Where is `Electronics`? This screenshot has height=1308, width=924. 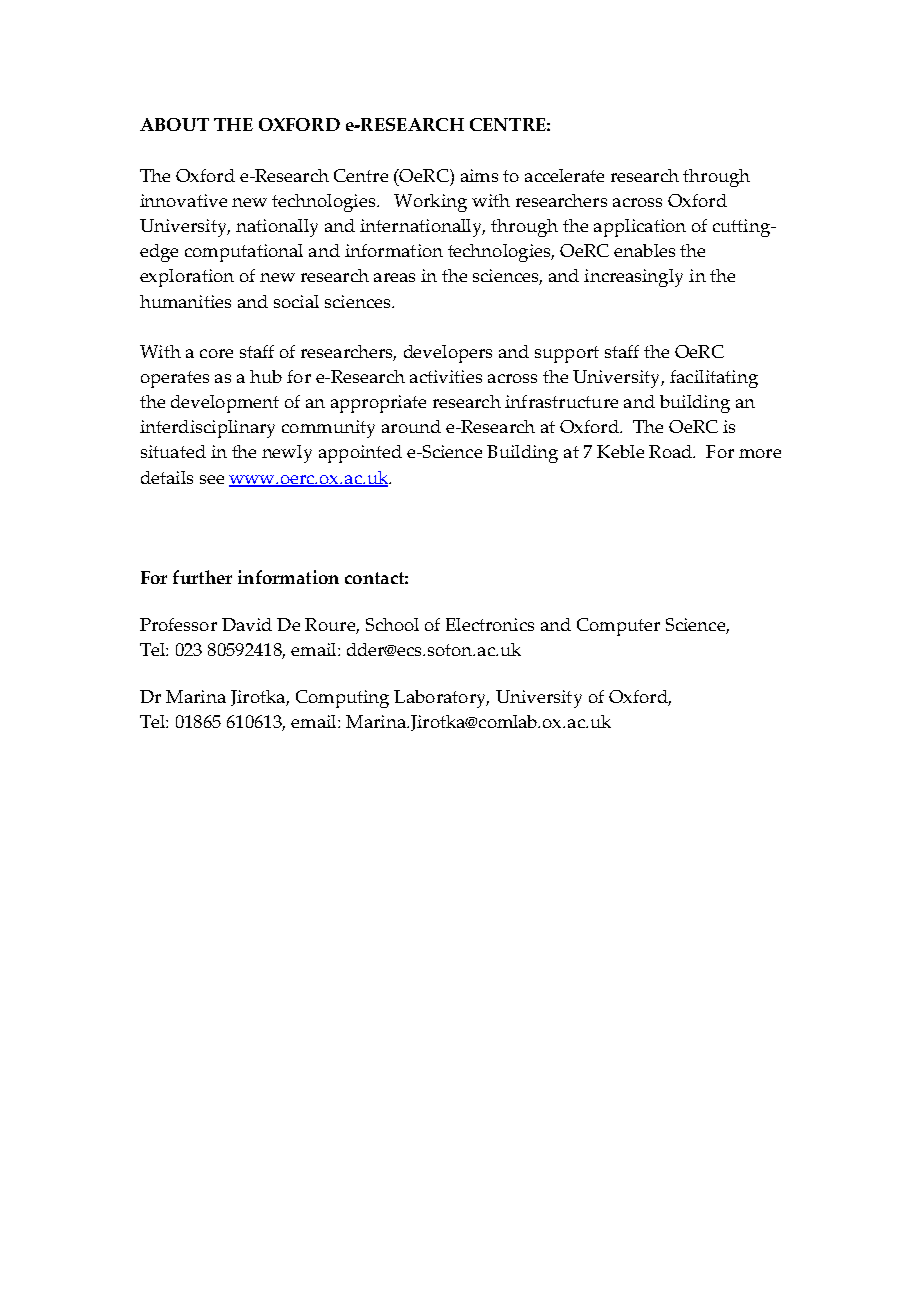
Electronics is located at coordinates (490, 624).
